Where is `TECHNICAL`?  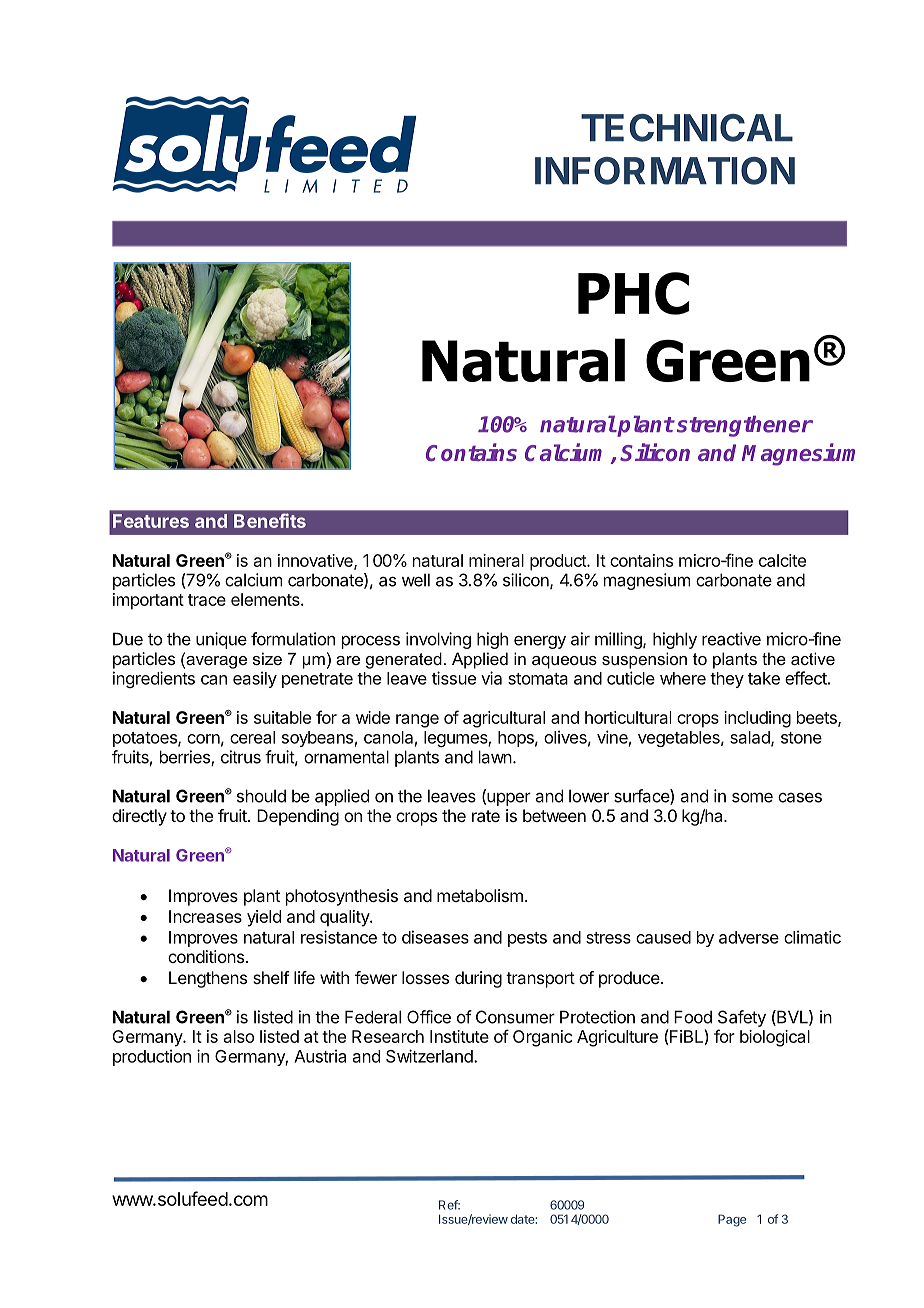 TECHNICAL is located at coordinates (687, 128).
